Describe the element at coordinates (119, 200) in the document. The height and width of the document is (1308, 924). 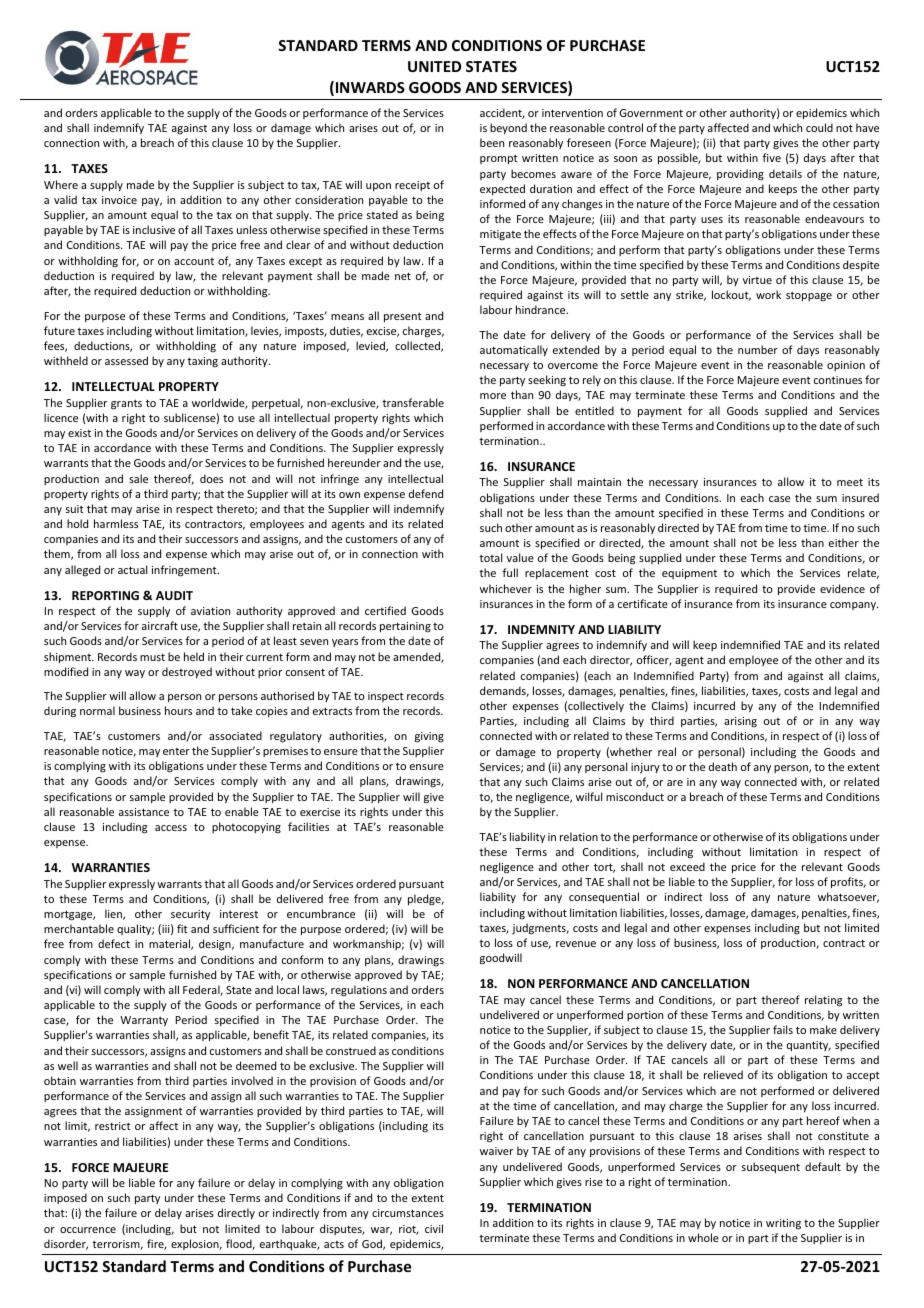
I see `invoice` at that location.
